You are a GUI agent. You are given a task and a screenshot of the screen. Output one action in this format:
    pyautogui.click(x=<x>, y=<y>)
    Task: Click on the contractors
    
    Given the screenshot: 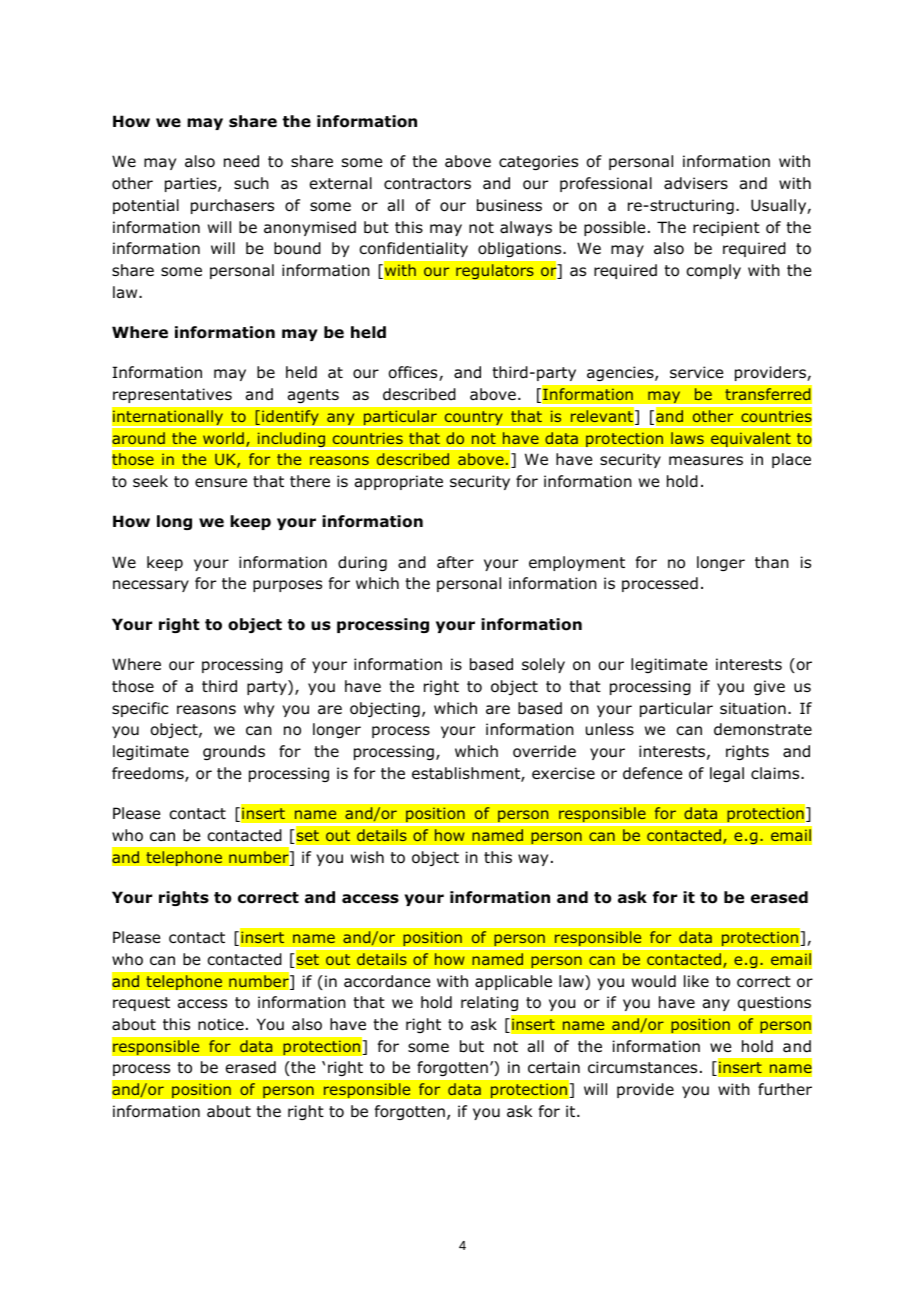 What is the action you would take?
    pyautogui.click(x=427, y=184)
